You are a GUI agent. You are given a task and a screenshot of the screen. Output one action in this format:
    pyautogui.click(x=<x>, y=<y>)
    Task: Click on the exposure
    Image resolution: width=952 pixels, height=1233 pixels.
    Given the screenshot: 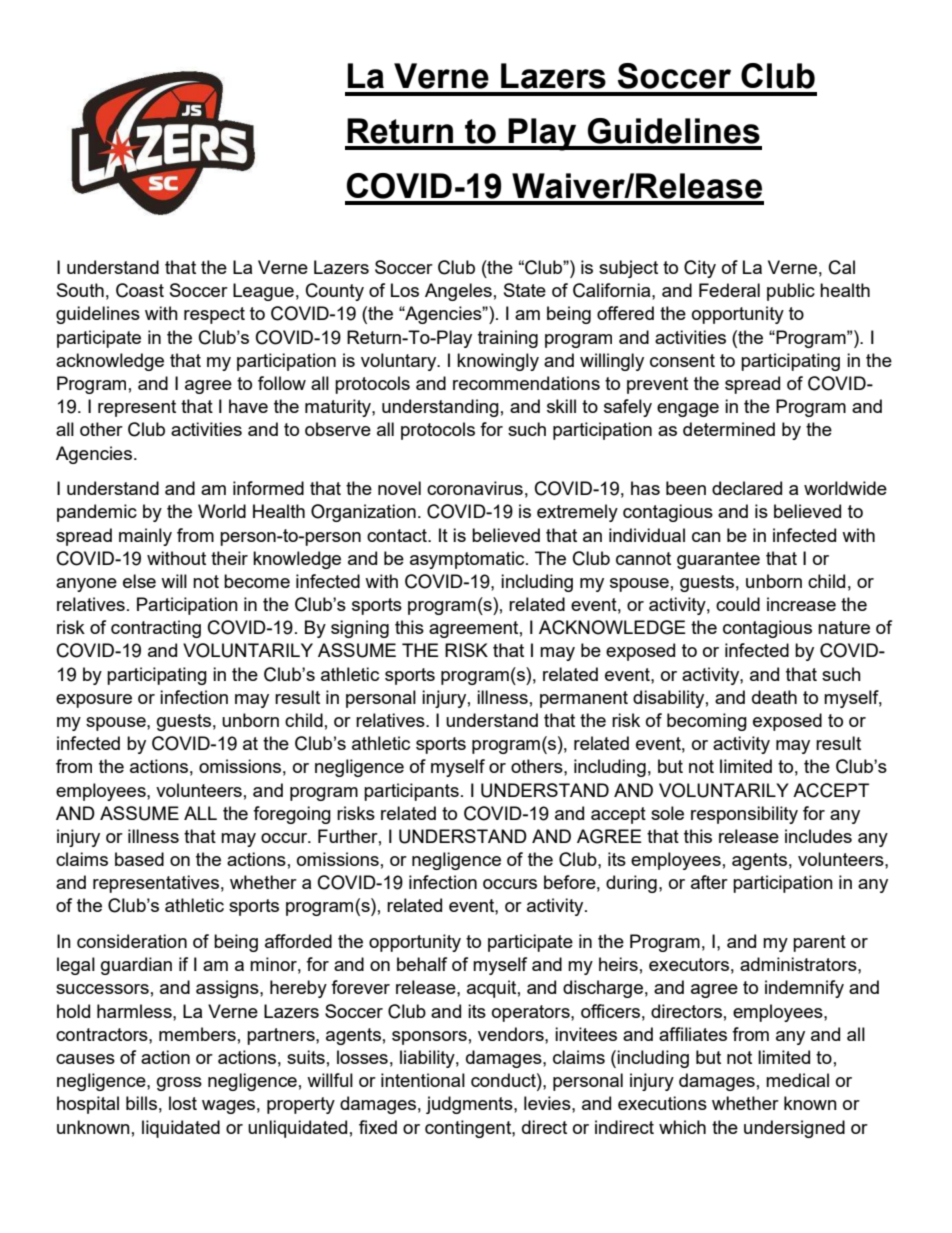 What is the action you would take?
    pyautogui.click(x=94, y=701)
